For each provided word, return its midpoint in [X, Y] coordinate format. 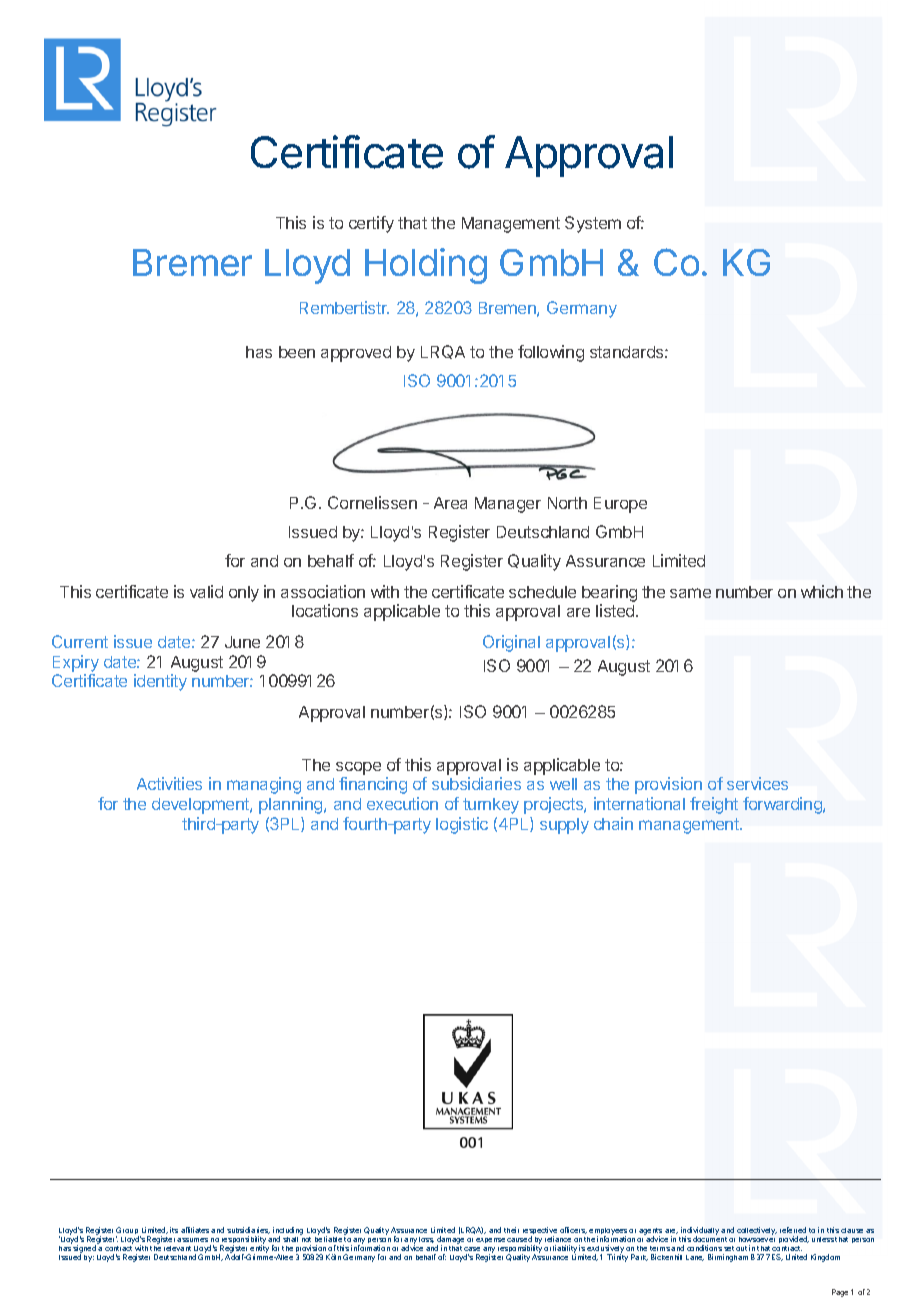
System [593, 224]
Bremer [192, 262]
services [757, 783]
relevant [177, 1248]
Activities [169, 783]
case [472, 1249]
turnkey [491, 806]
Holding [426, 266]
